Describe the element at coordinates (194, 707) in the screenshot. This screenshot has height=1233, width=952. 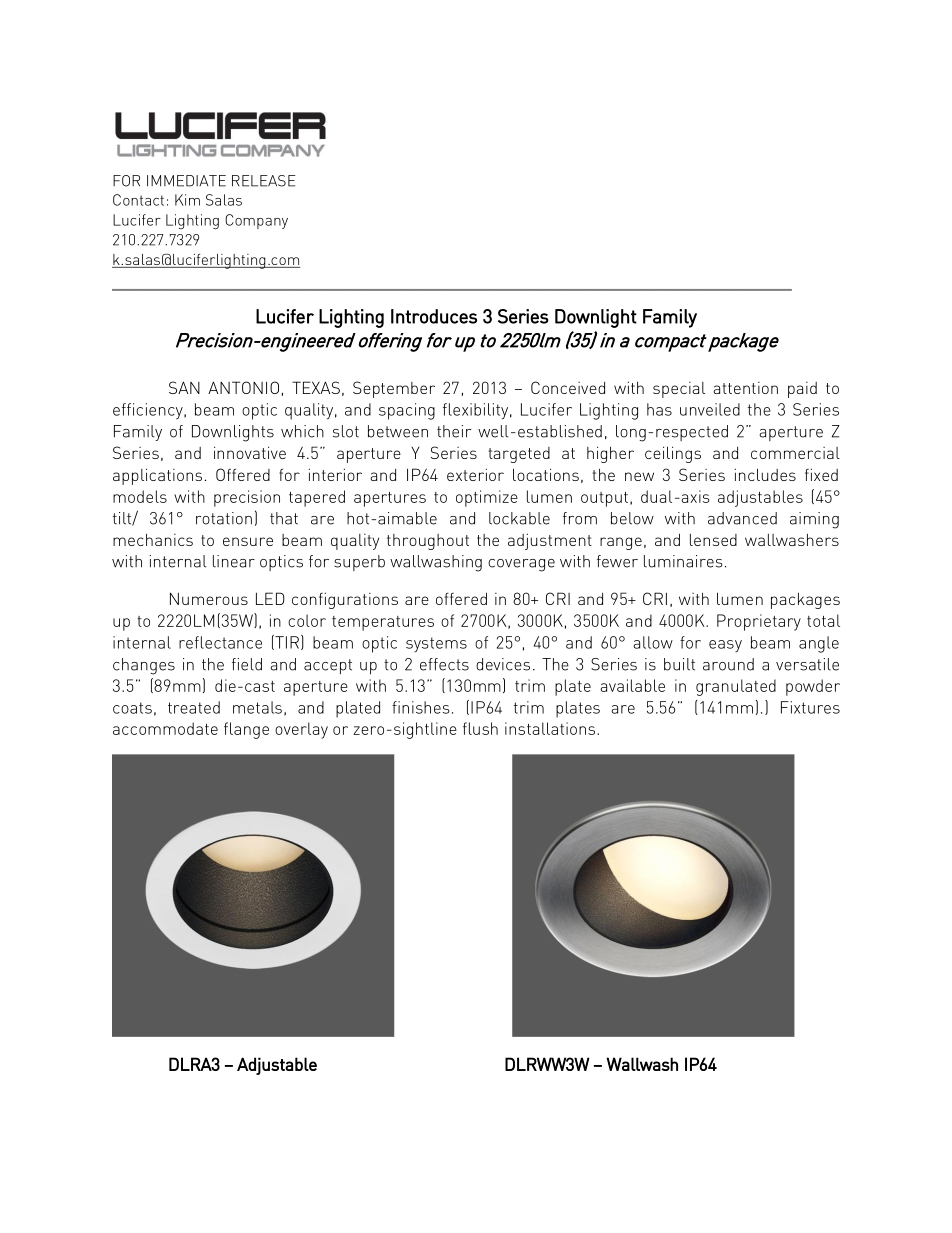
I see `treated` at that location.
